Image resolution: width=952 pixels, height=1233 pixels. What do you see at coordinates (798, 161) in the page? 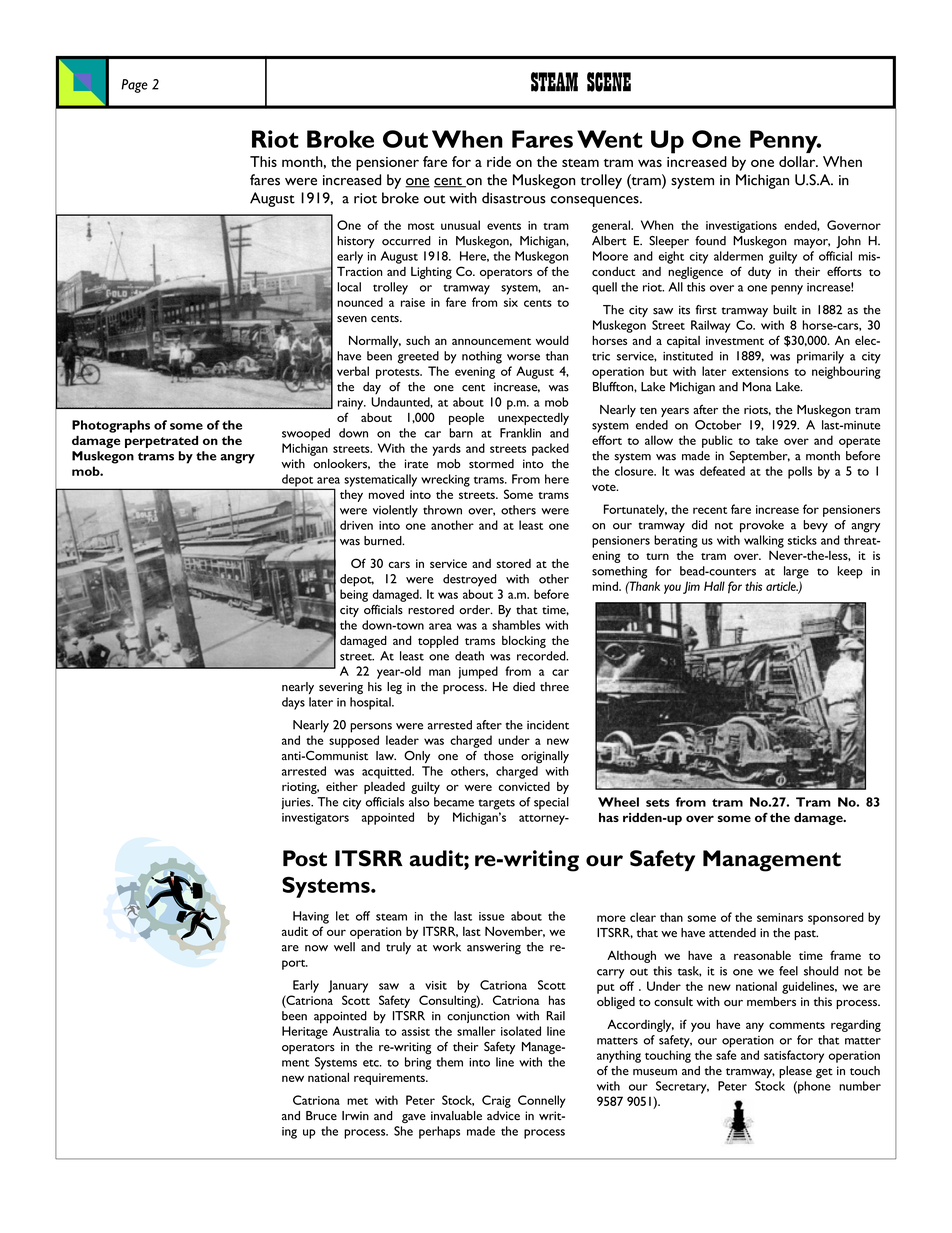
I see `dollar` at bounding box center [798, 161].
